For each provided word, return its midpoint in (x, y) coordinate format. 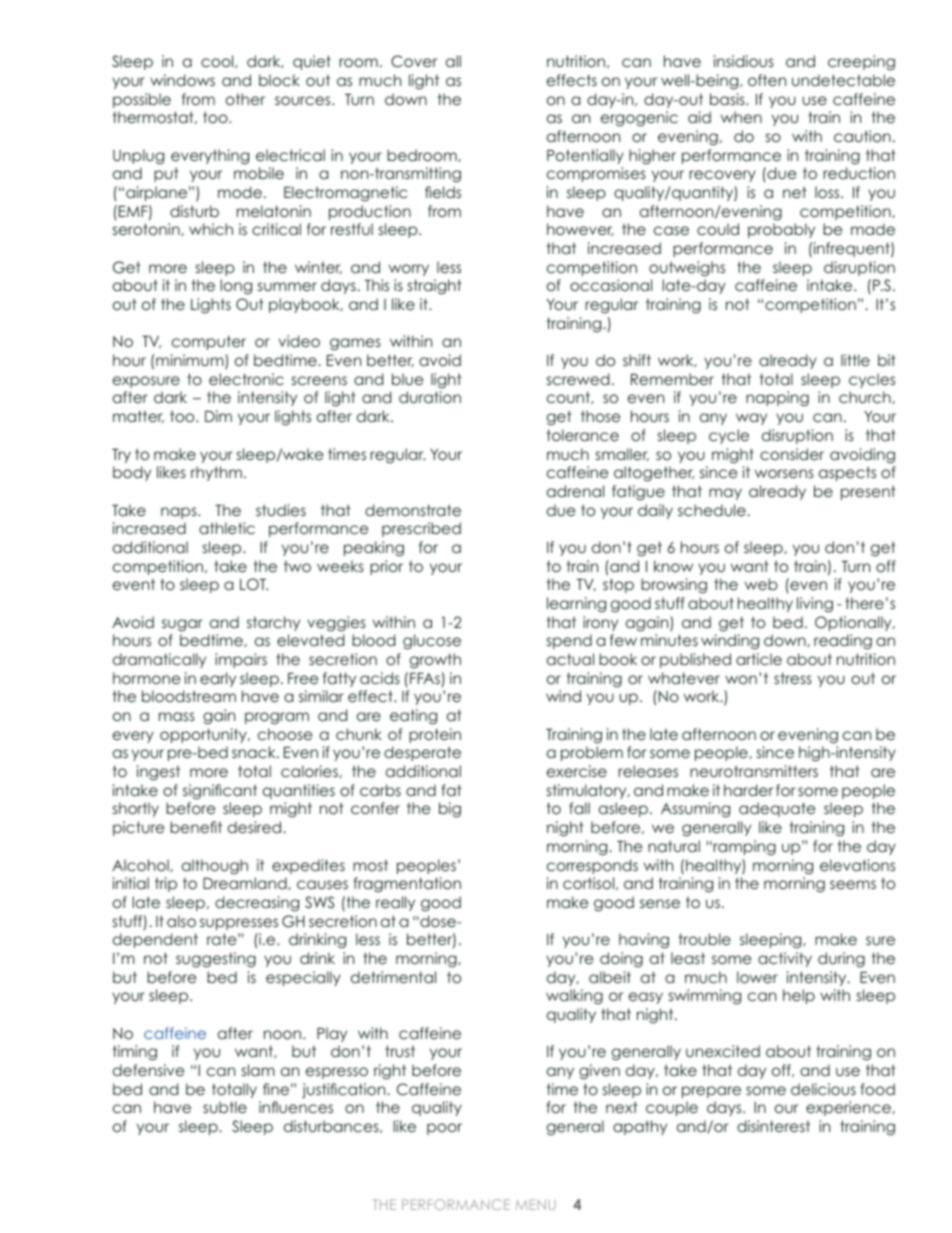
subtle (225, 1107)
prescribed (421, 529)
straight (435, 286)
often (767, 80)
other (245, 99)
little (855, 360)
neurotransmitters (754, 771)
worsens (784, 473)
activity (785, 959)
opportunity (204, 735)
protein (435, 735)
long (236, 286)
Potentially (585, 156)
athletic (227, 528)
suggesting (216, 960)
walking (574, 996)
